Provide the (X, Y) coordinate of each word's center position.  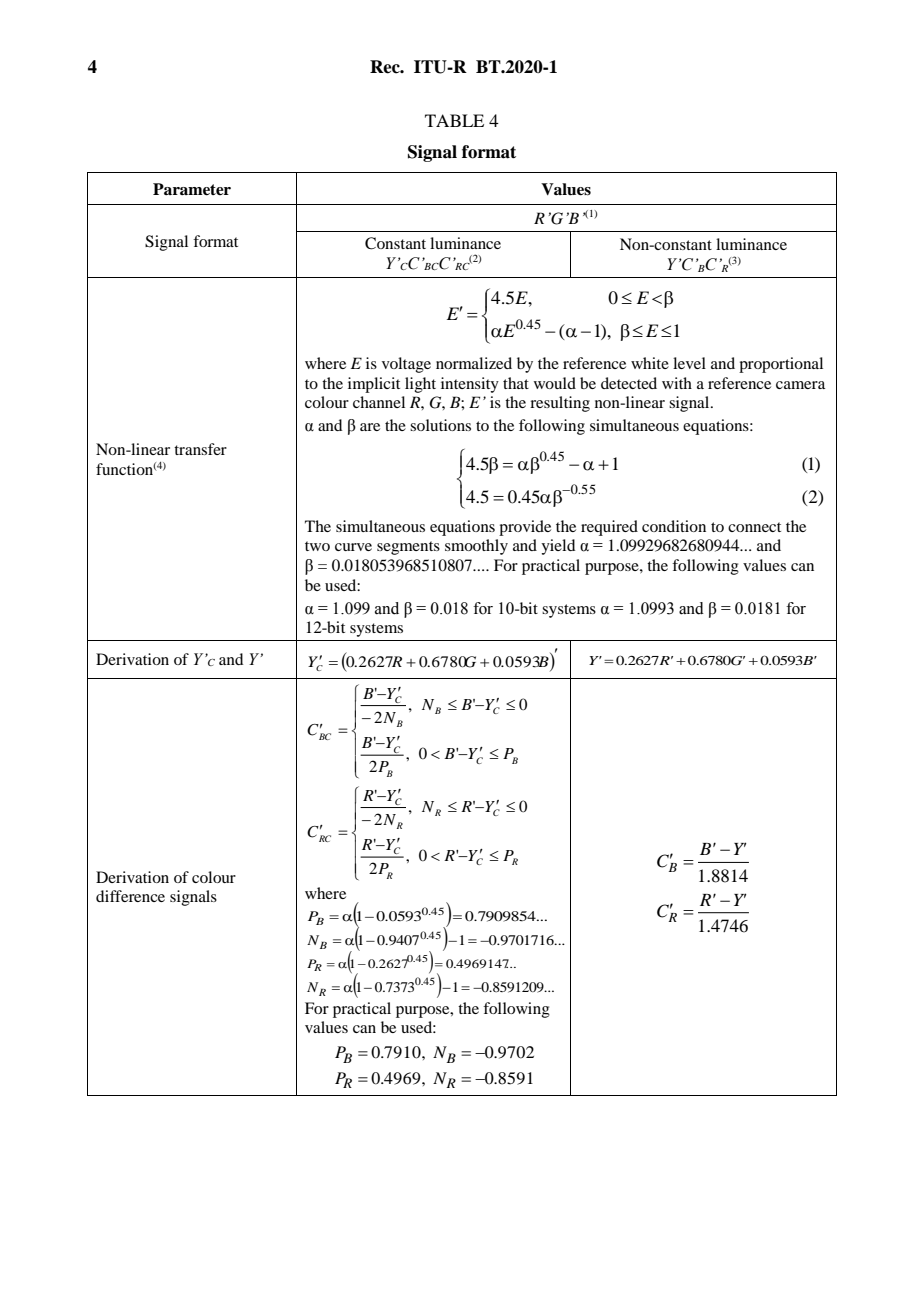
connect (754, 527)
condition (674, 526)
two (317, 546)
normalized (474, 363)
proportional (781, 365)
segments (408, 548)
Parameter (192, 189)
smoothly (476, 547)
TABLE (454, 120)
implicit (374, 385)
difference (130, 896)
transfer (200, 449)
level (689, 363)
